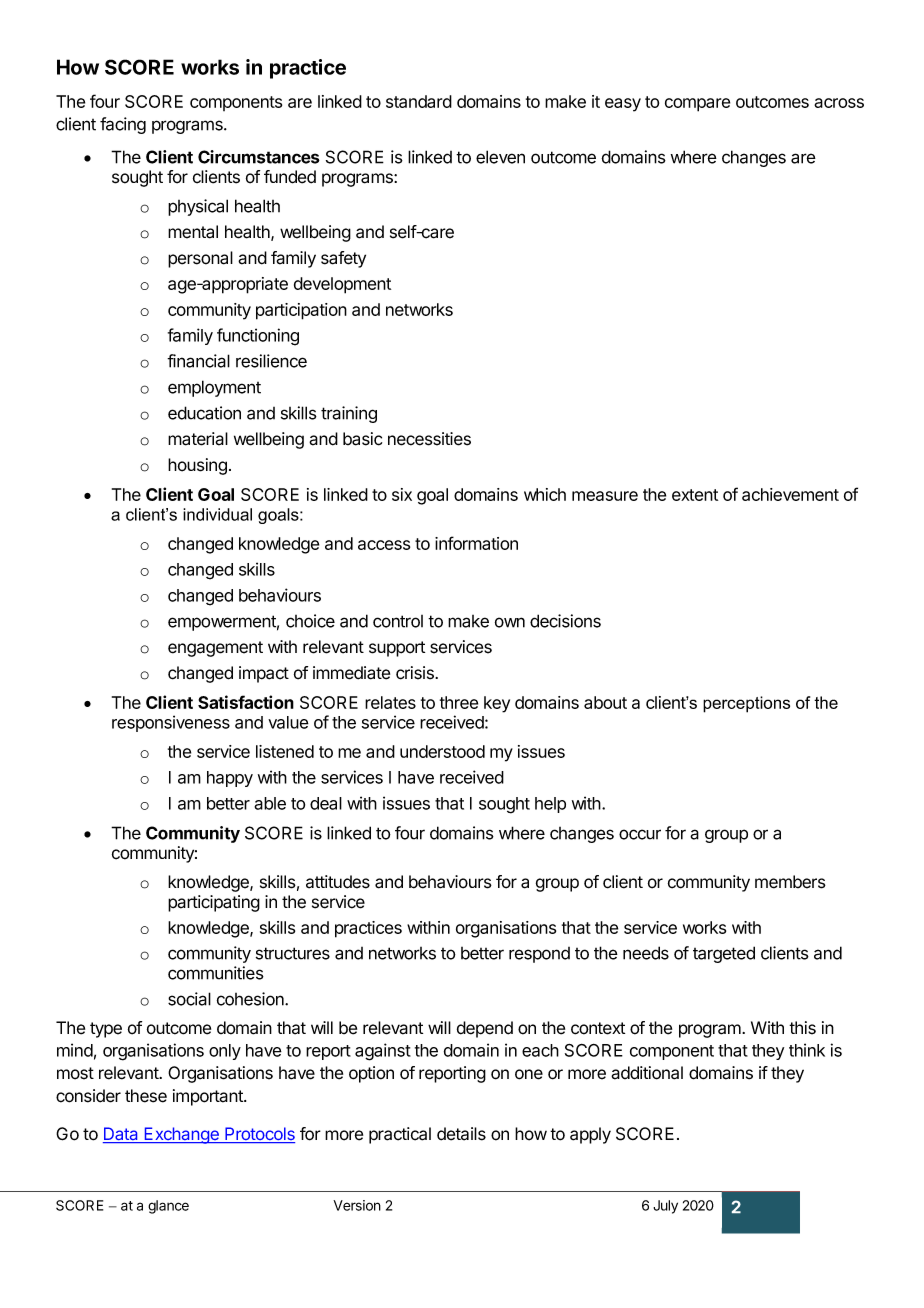  I want to click on glance, so click(168, 1207).
